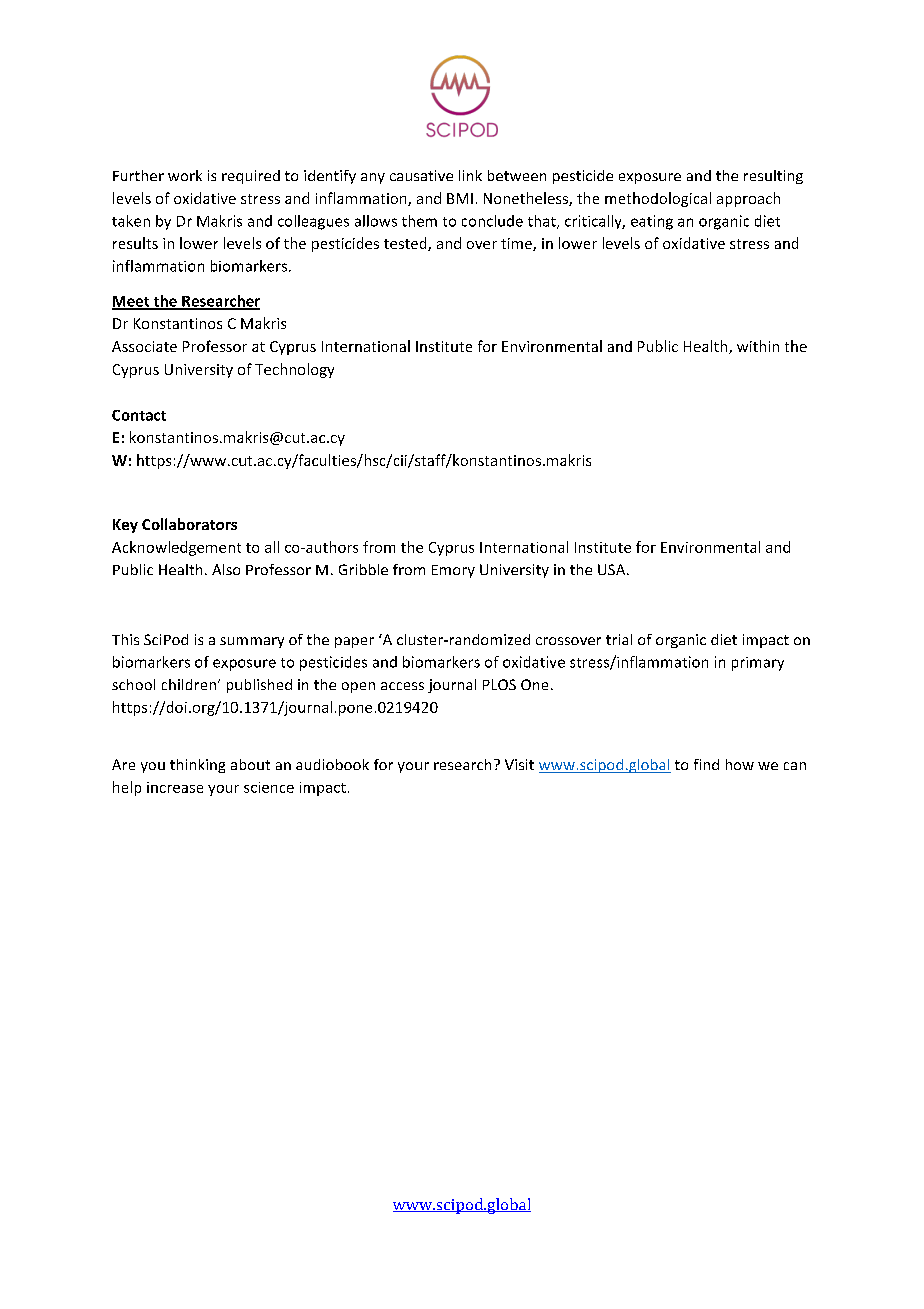 The height and width of the page is (1309, 924). What do you see at coordinates (252, 642) in the page?
I see `summary` at bounding box center [252, 642].
